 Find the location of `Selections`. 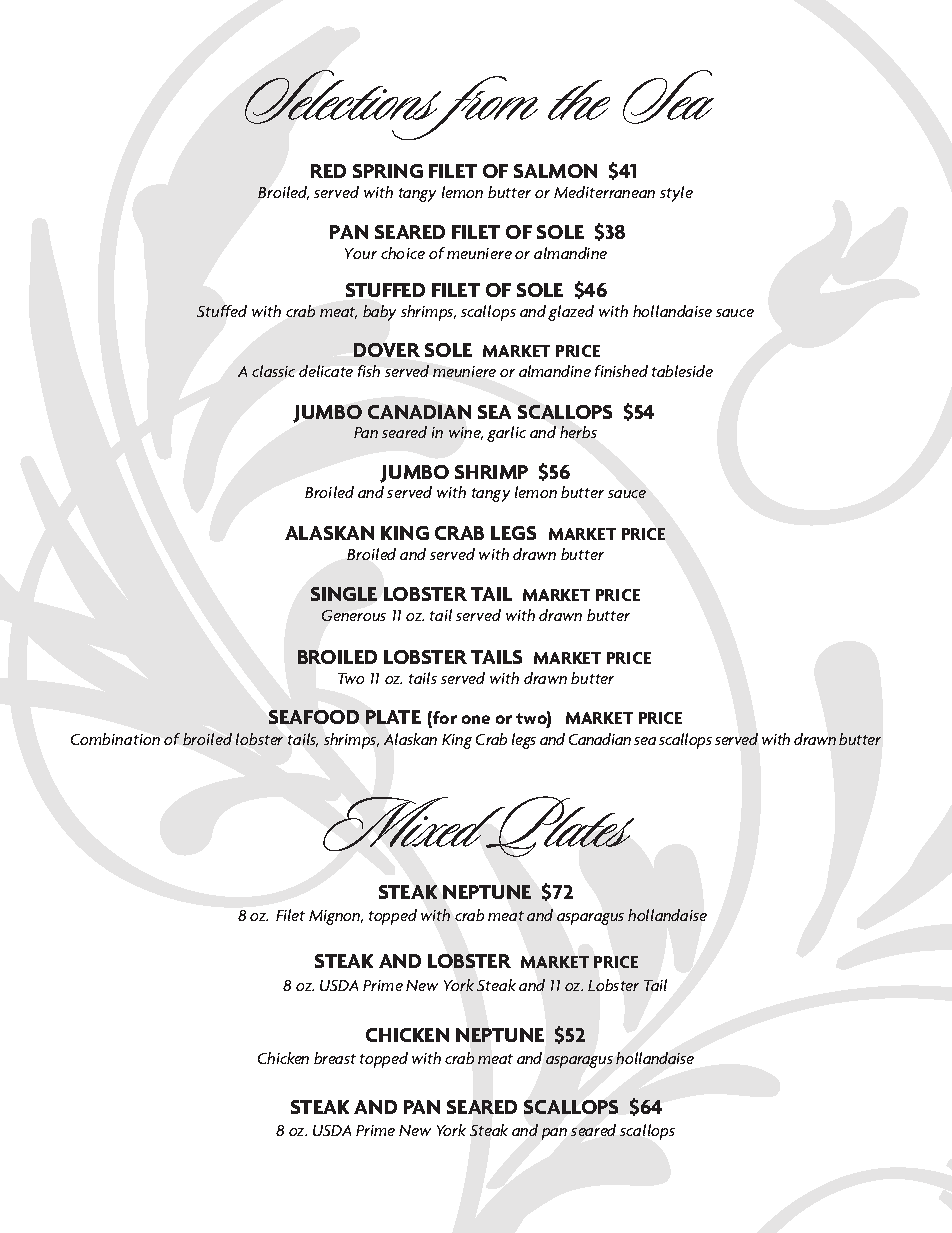

Selections is located at coordinates (345, 99).
